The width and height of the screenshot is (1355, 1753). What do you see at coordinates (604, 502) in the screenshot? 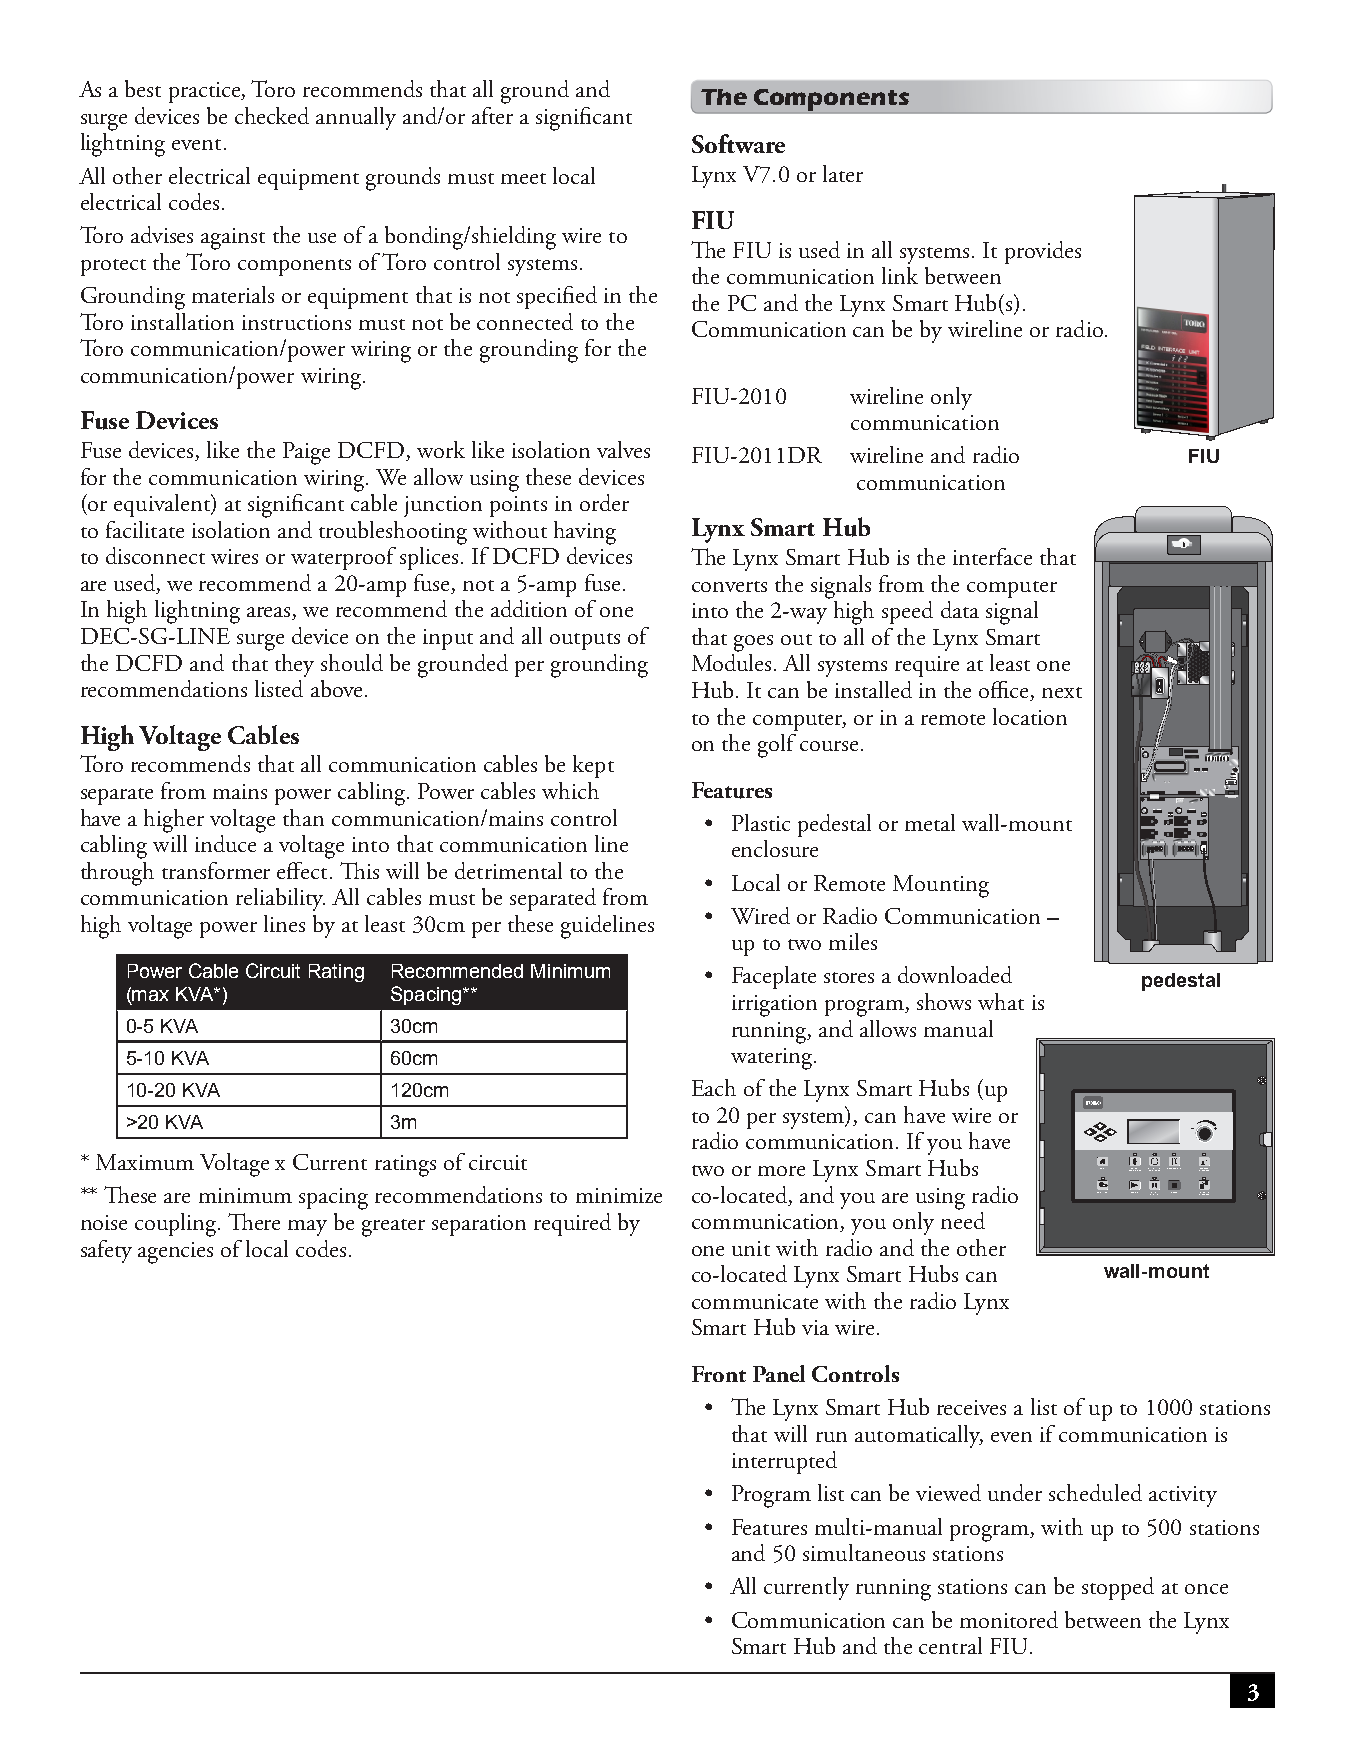
I see `order` at bounding box center [604, 502].
